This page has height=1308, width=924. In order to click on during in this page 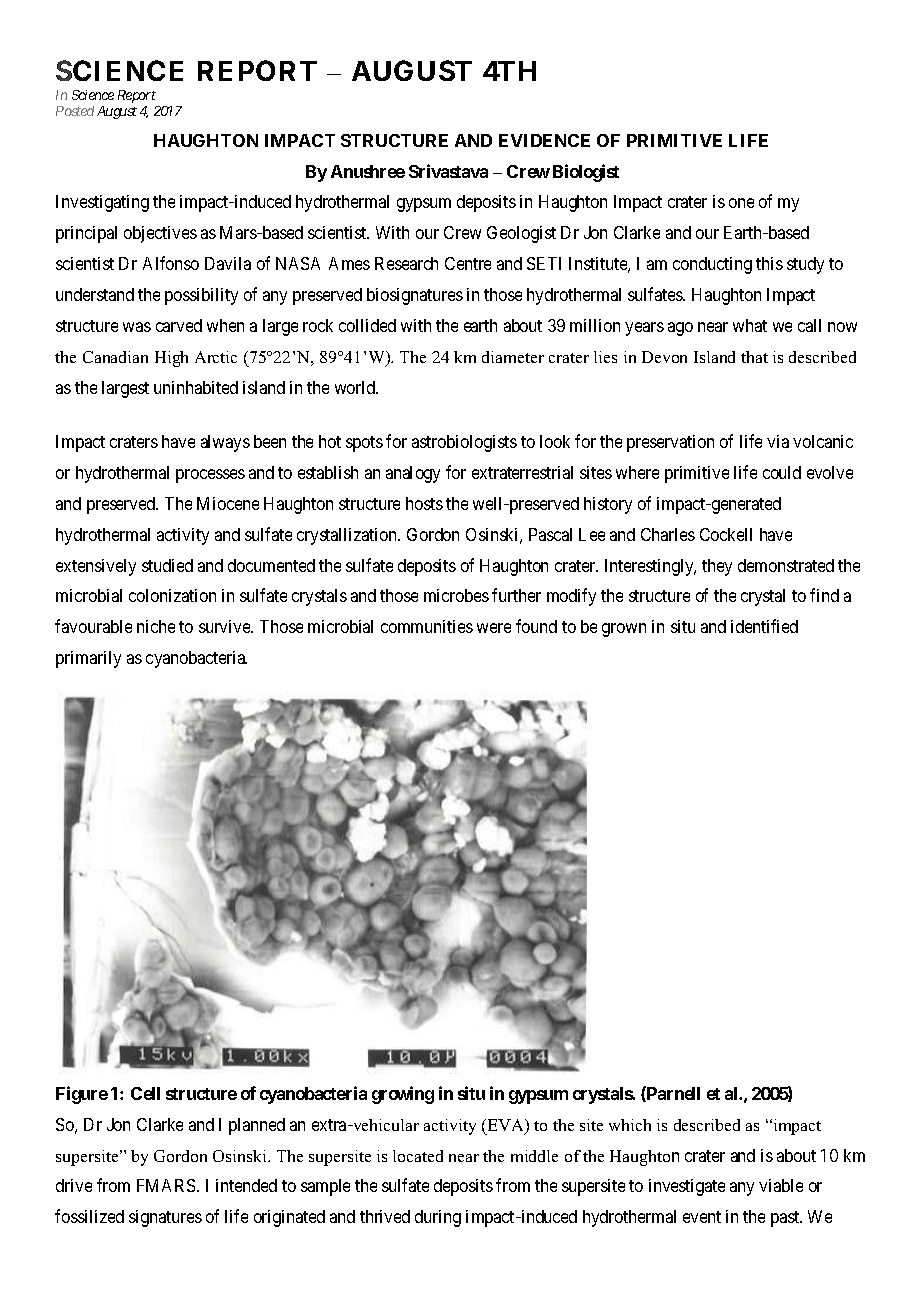, I will do `click(438, 1218)`.
